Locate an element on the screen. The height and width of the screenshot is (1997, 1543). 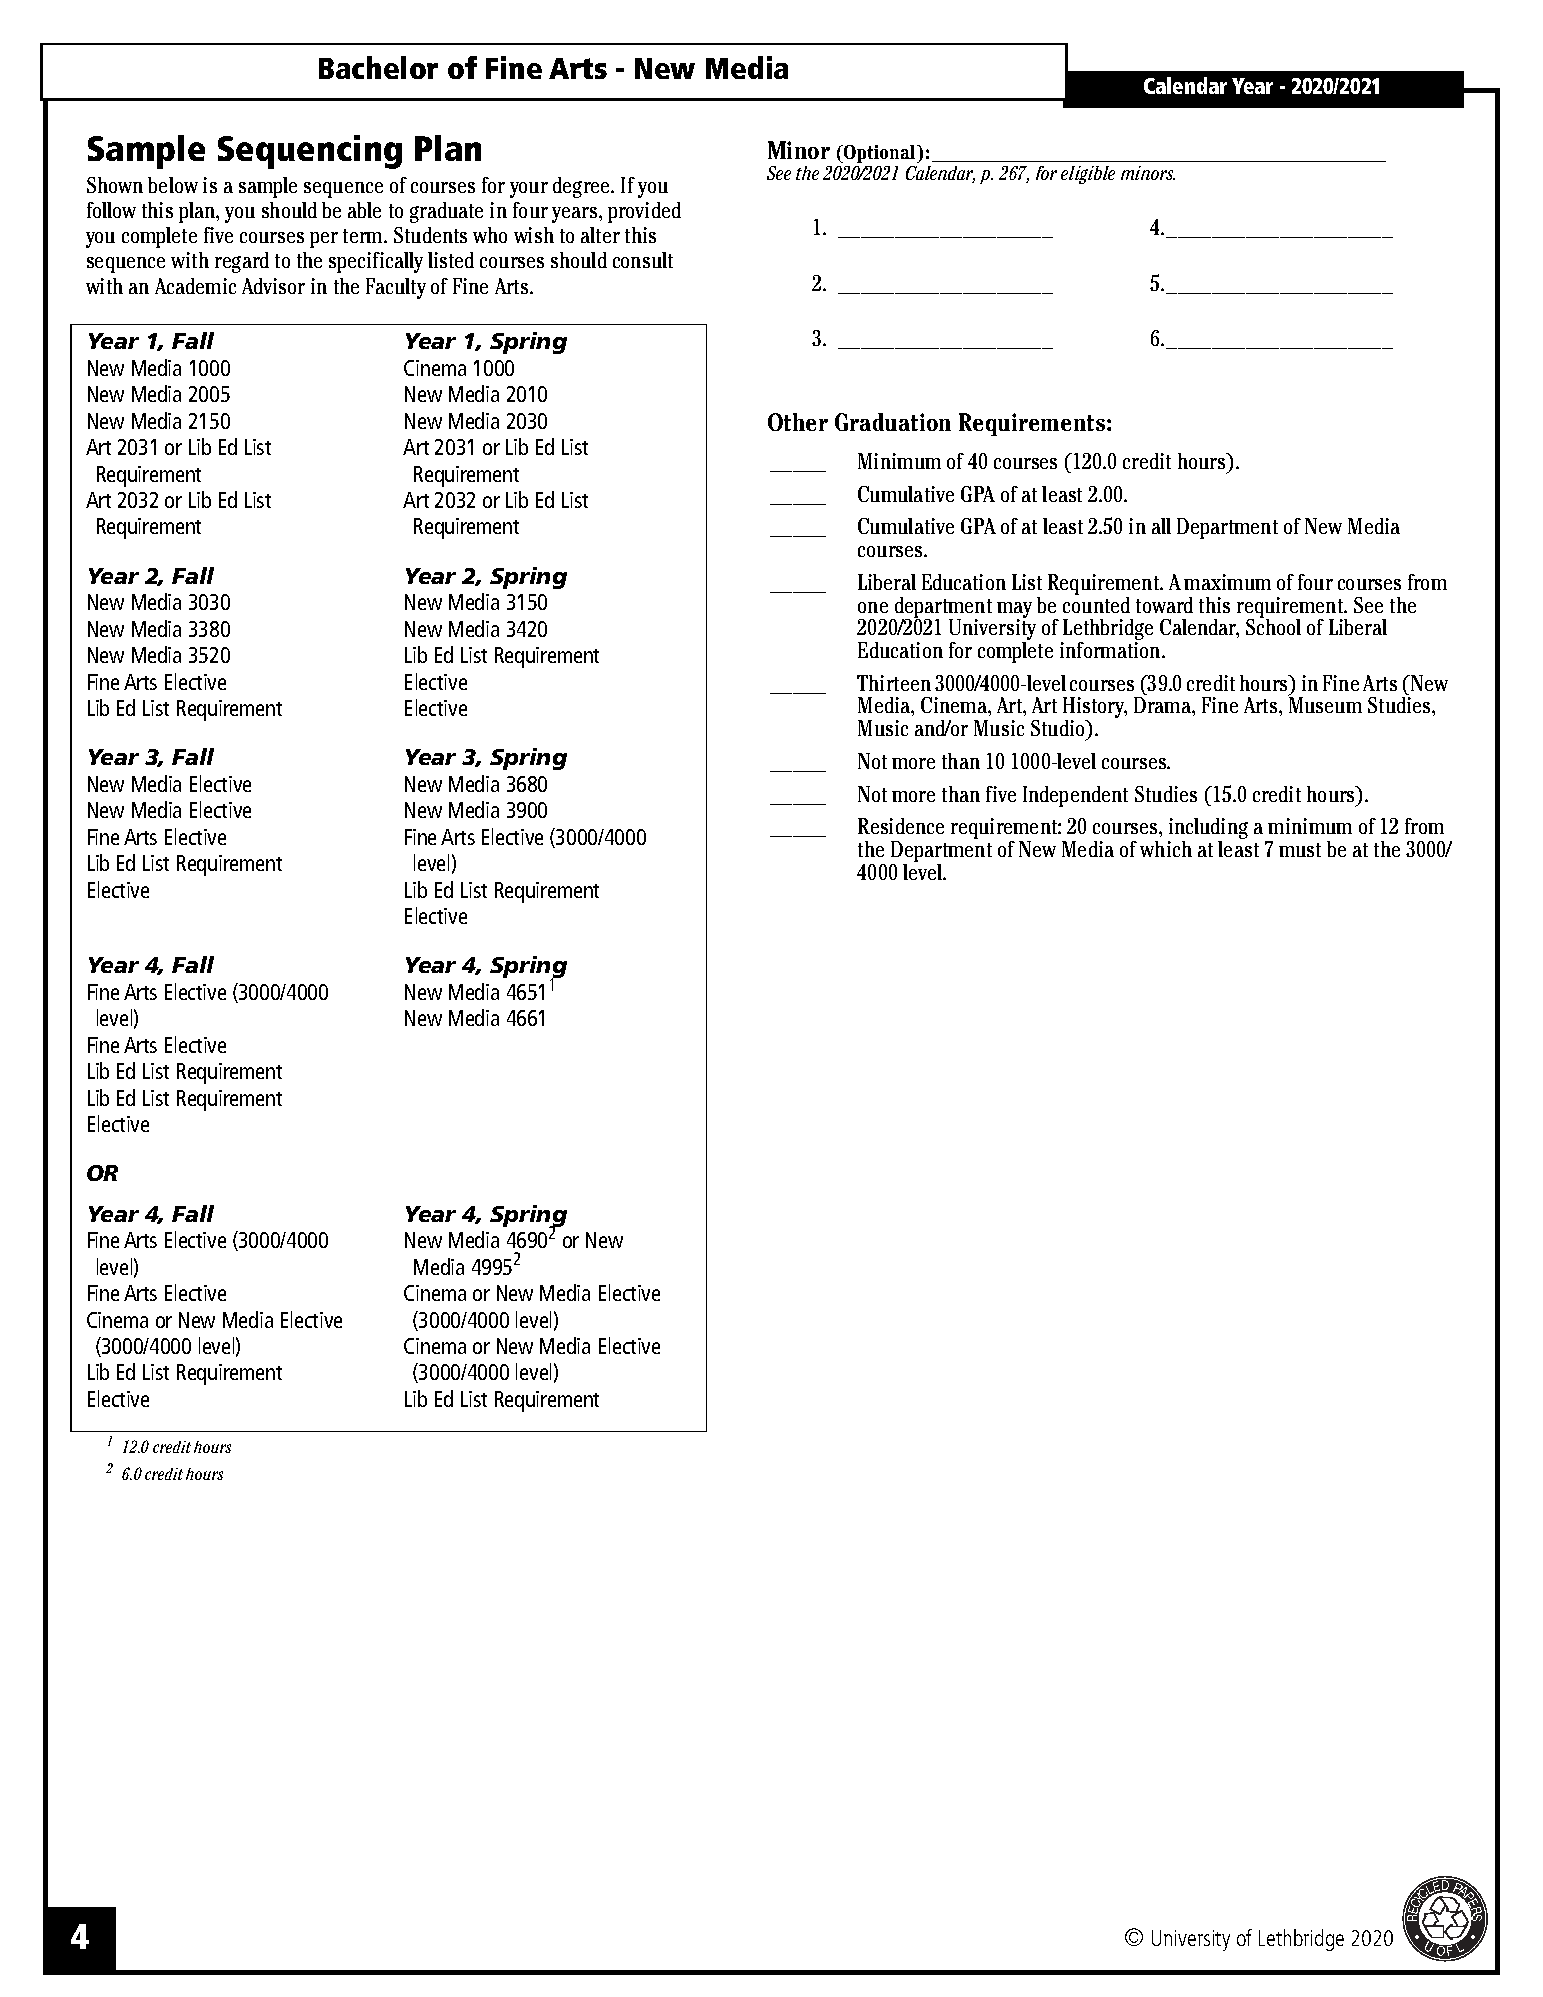
Bachelor is located at coordinates (378, 67).
